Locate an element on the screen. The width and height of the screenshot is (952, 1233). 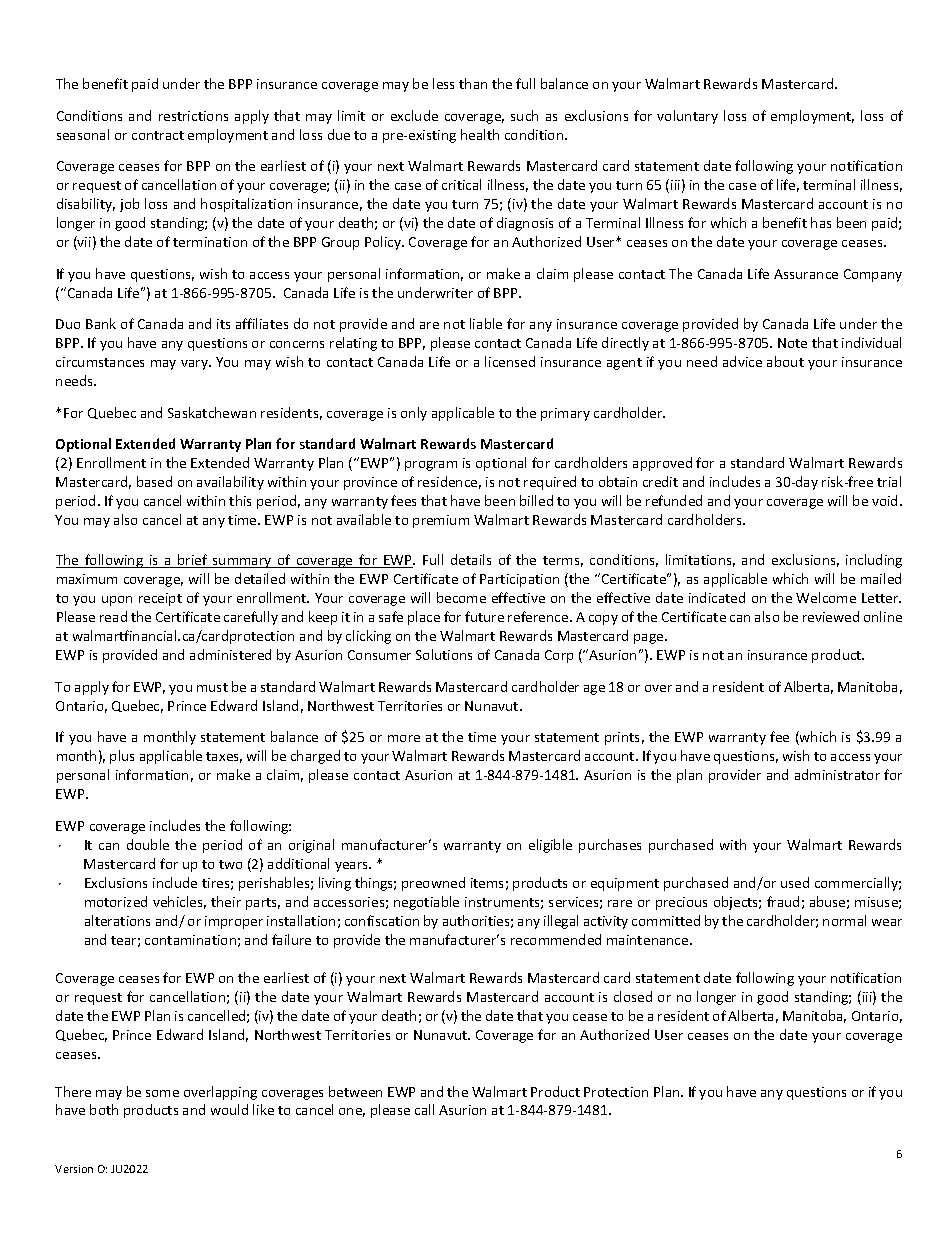
receipt is located at coordinates (160, 599).
